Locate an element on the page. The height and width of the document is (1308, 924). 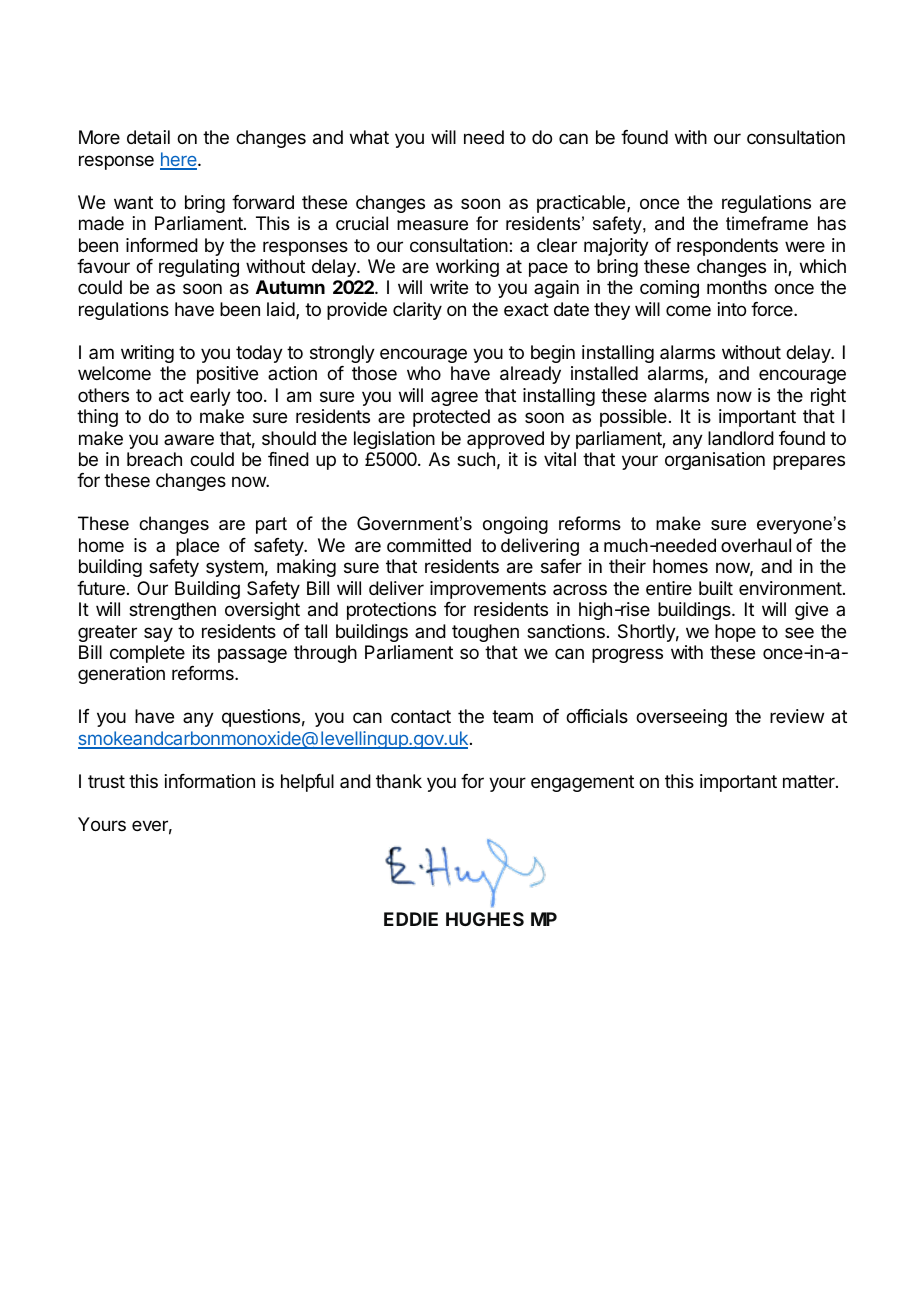
who is located at coordinates (424, 373).
